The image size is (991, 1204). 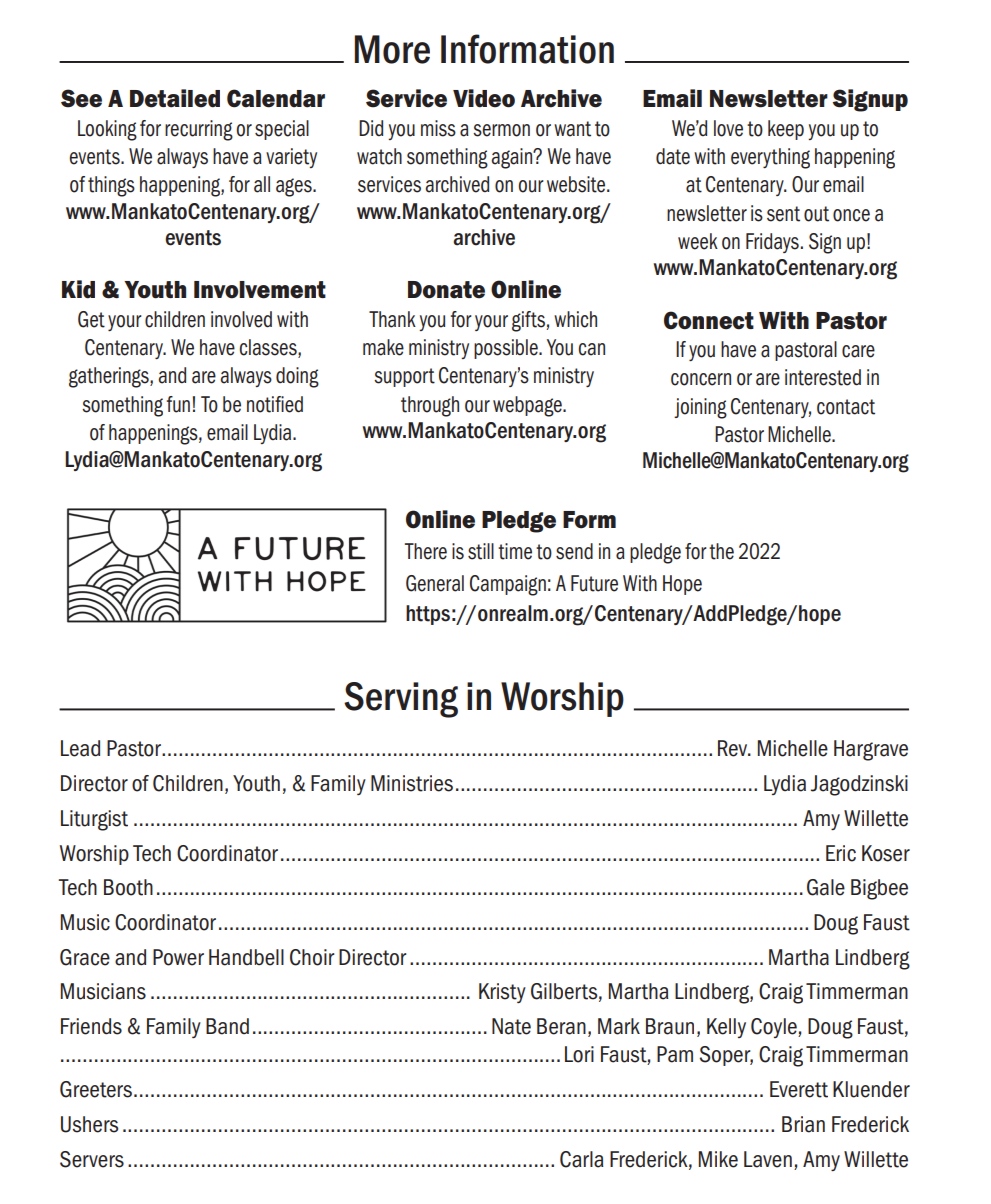 I want to click on Campaign, so click(x=508, y=585).
